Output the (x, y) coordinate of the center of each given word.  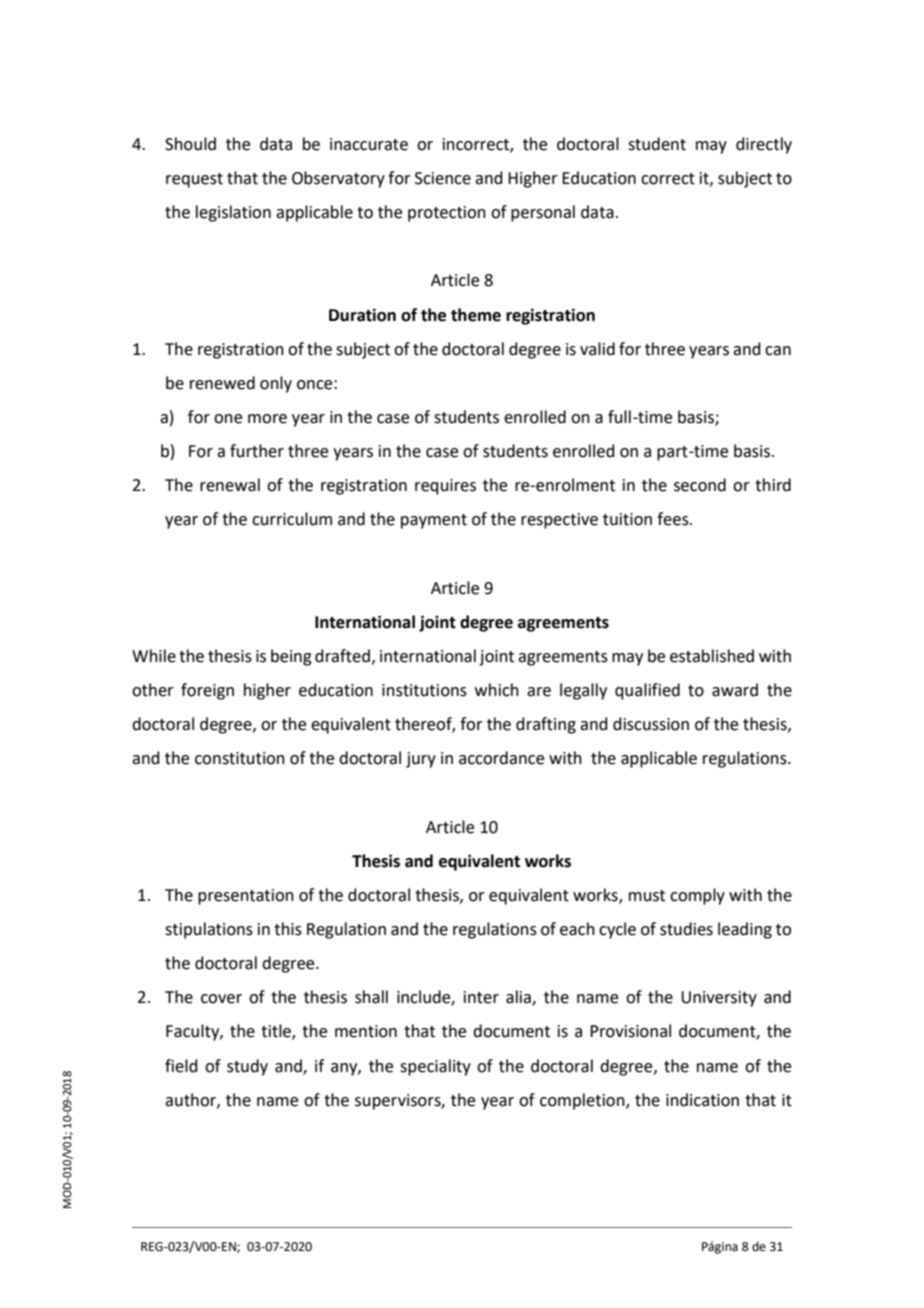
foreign (207, 691)
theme (476, 315)
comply (697, 896)
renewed (222, 383)
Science (443, 178)
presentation (246, 897)
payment (434, 521)
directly (764, 145)
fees (674, 519)
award (735, 690)
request (194, 180)
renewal (230, 485)
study (247, 1067)
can (778, 351)
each (577, 929)
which (497, 690)
